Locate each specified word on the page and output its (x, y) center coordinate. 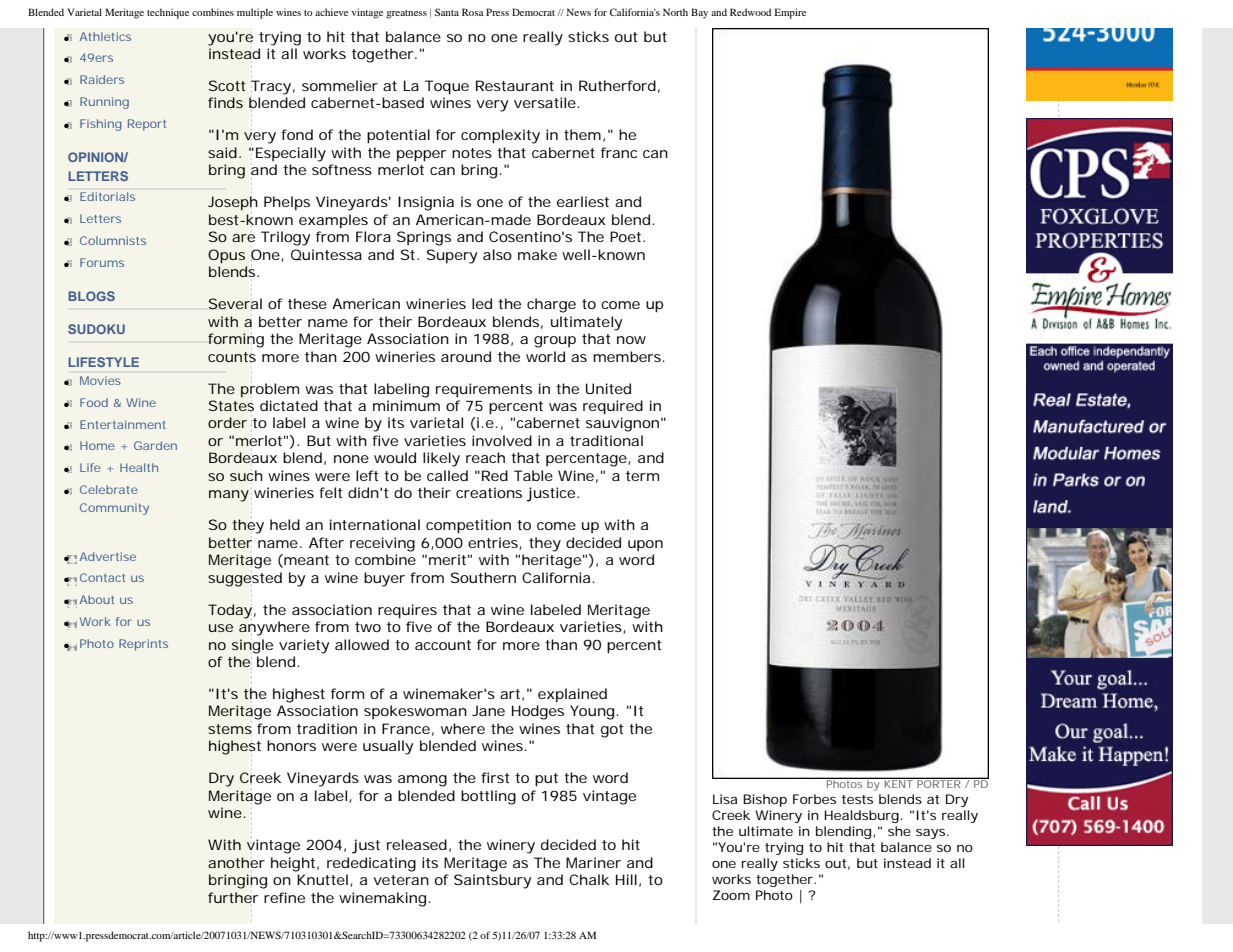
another (236, 862)
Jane (488, 710)
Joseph (232, 203)
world (545, 356)
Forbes (814, 799)
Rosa (473, 12)
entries (494, 543)
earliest (583, 201)
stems (230, 729)
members (628, 356)
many (229, 496)
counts (232, 357)
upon (645, 545)
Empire (790, 13)
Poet (627, 236)
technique (168, 13)
